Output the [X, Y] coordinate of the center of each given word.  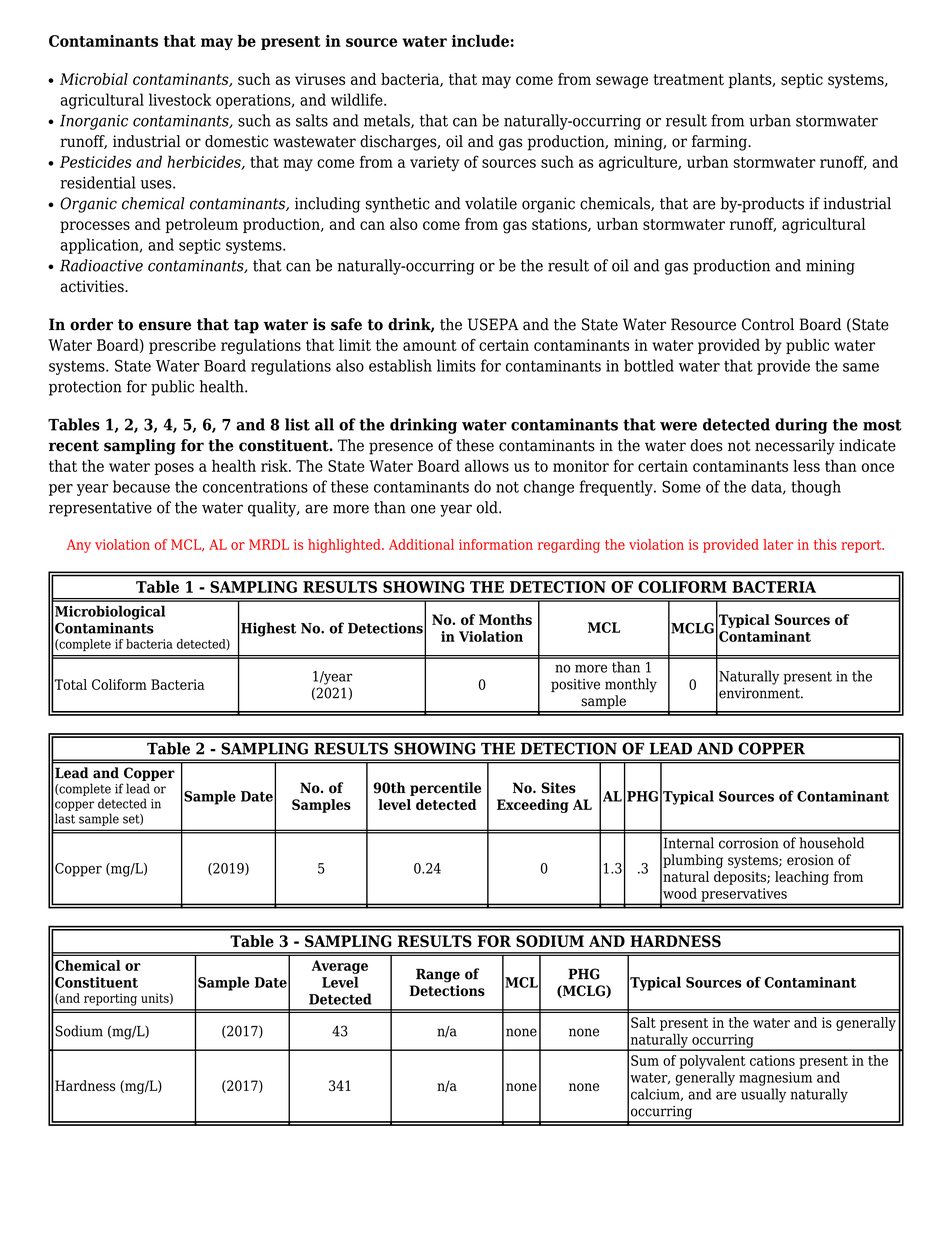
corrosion [749, 843]
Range [438, 975]
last [65, 818]
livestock [180, 99]
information [496, 544]
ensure [165, 326]
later [778, 544]
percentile [445, 789]
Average [340, 967]
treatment [688, 79]
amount [430, 345]
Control [768, 324]
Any [79, 546]
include [480, 40]
